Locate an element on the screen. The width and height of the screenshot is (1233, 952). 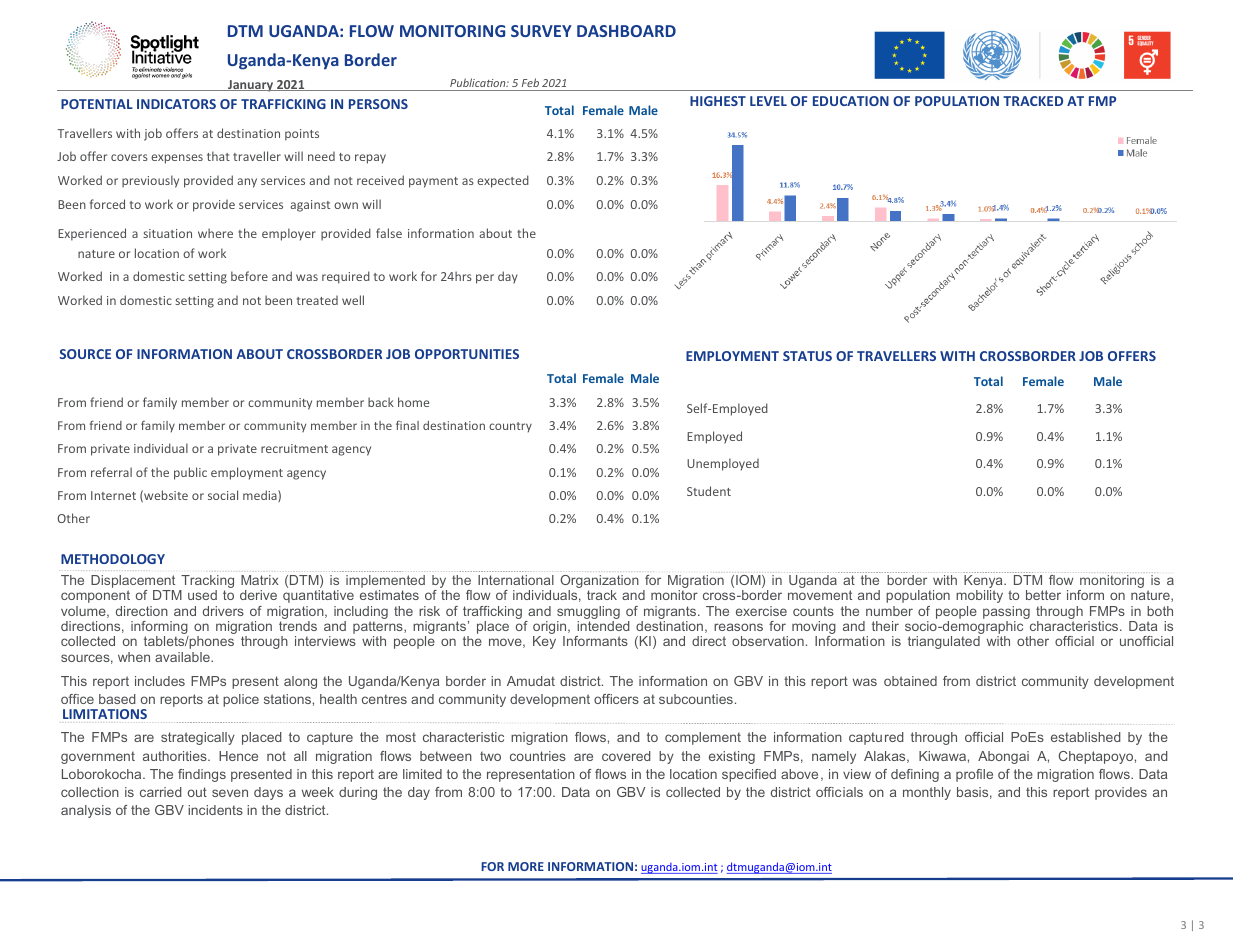
incidents is located at coordinates (215, 810).
